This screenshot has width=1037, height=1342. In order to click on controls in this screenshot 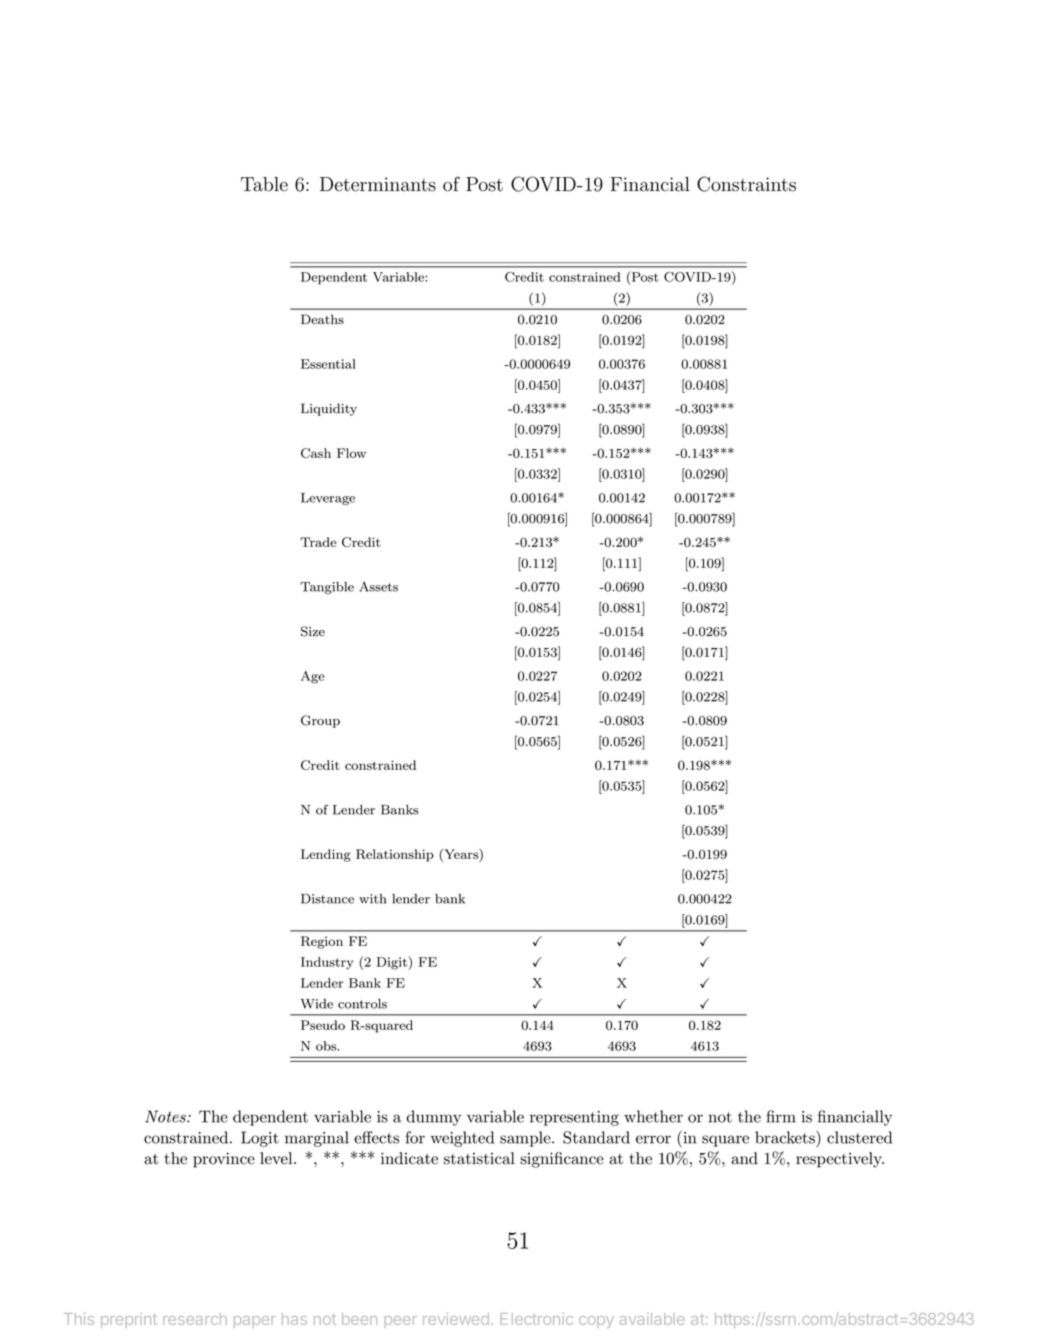, I will do `click(362, 1004)`.
